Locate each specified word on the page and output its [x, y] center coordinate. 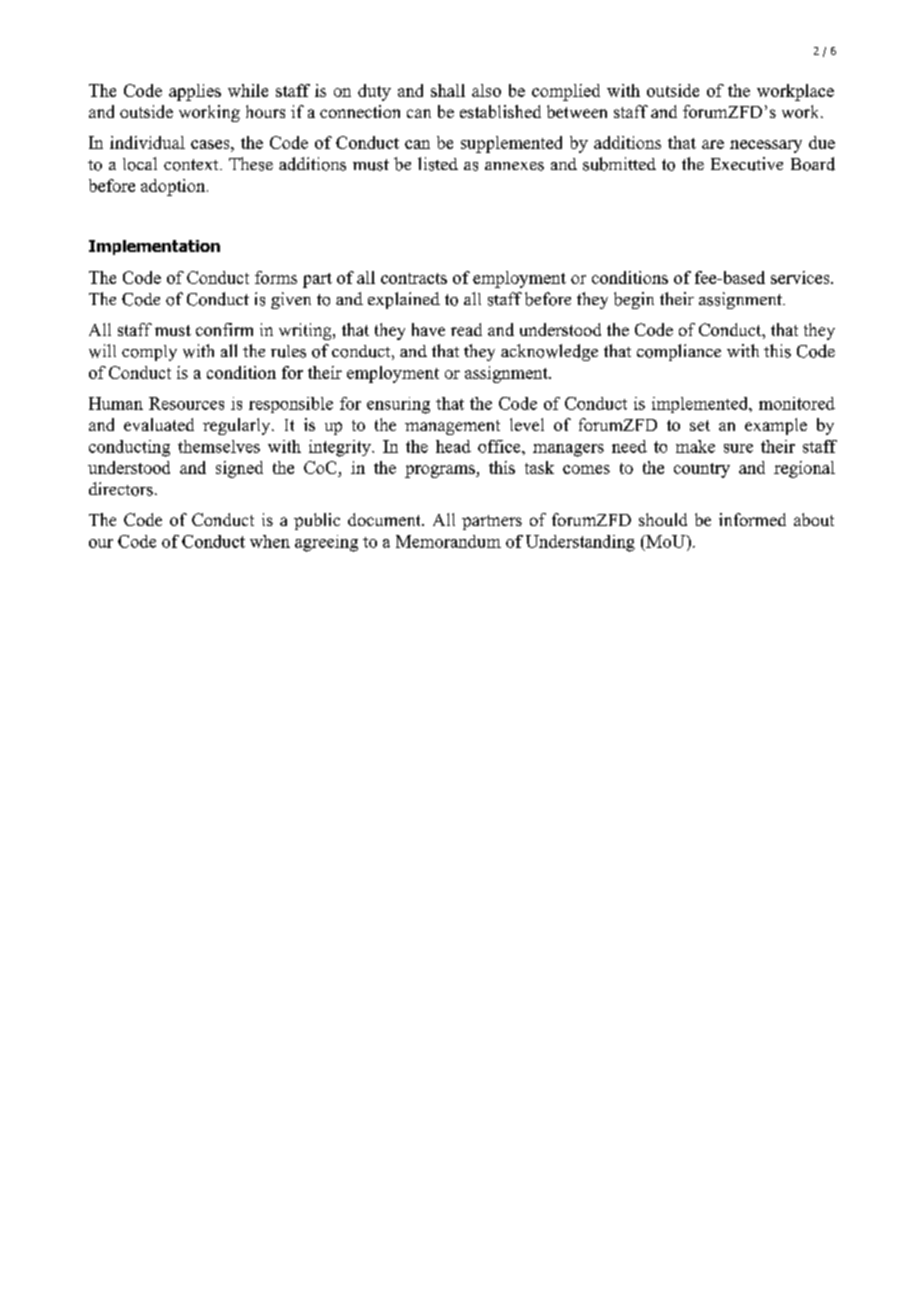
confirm [224, 329]
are [713, 144]
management [452, 427]
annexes [514, 166]
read [466, 329]
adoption [174, 187]
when [270, 541]
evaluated [159, 424]
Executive [747, 164]
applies [195, 92]
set [700, 425]
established [500, 111]
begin [634, 300]
